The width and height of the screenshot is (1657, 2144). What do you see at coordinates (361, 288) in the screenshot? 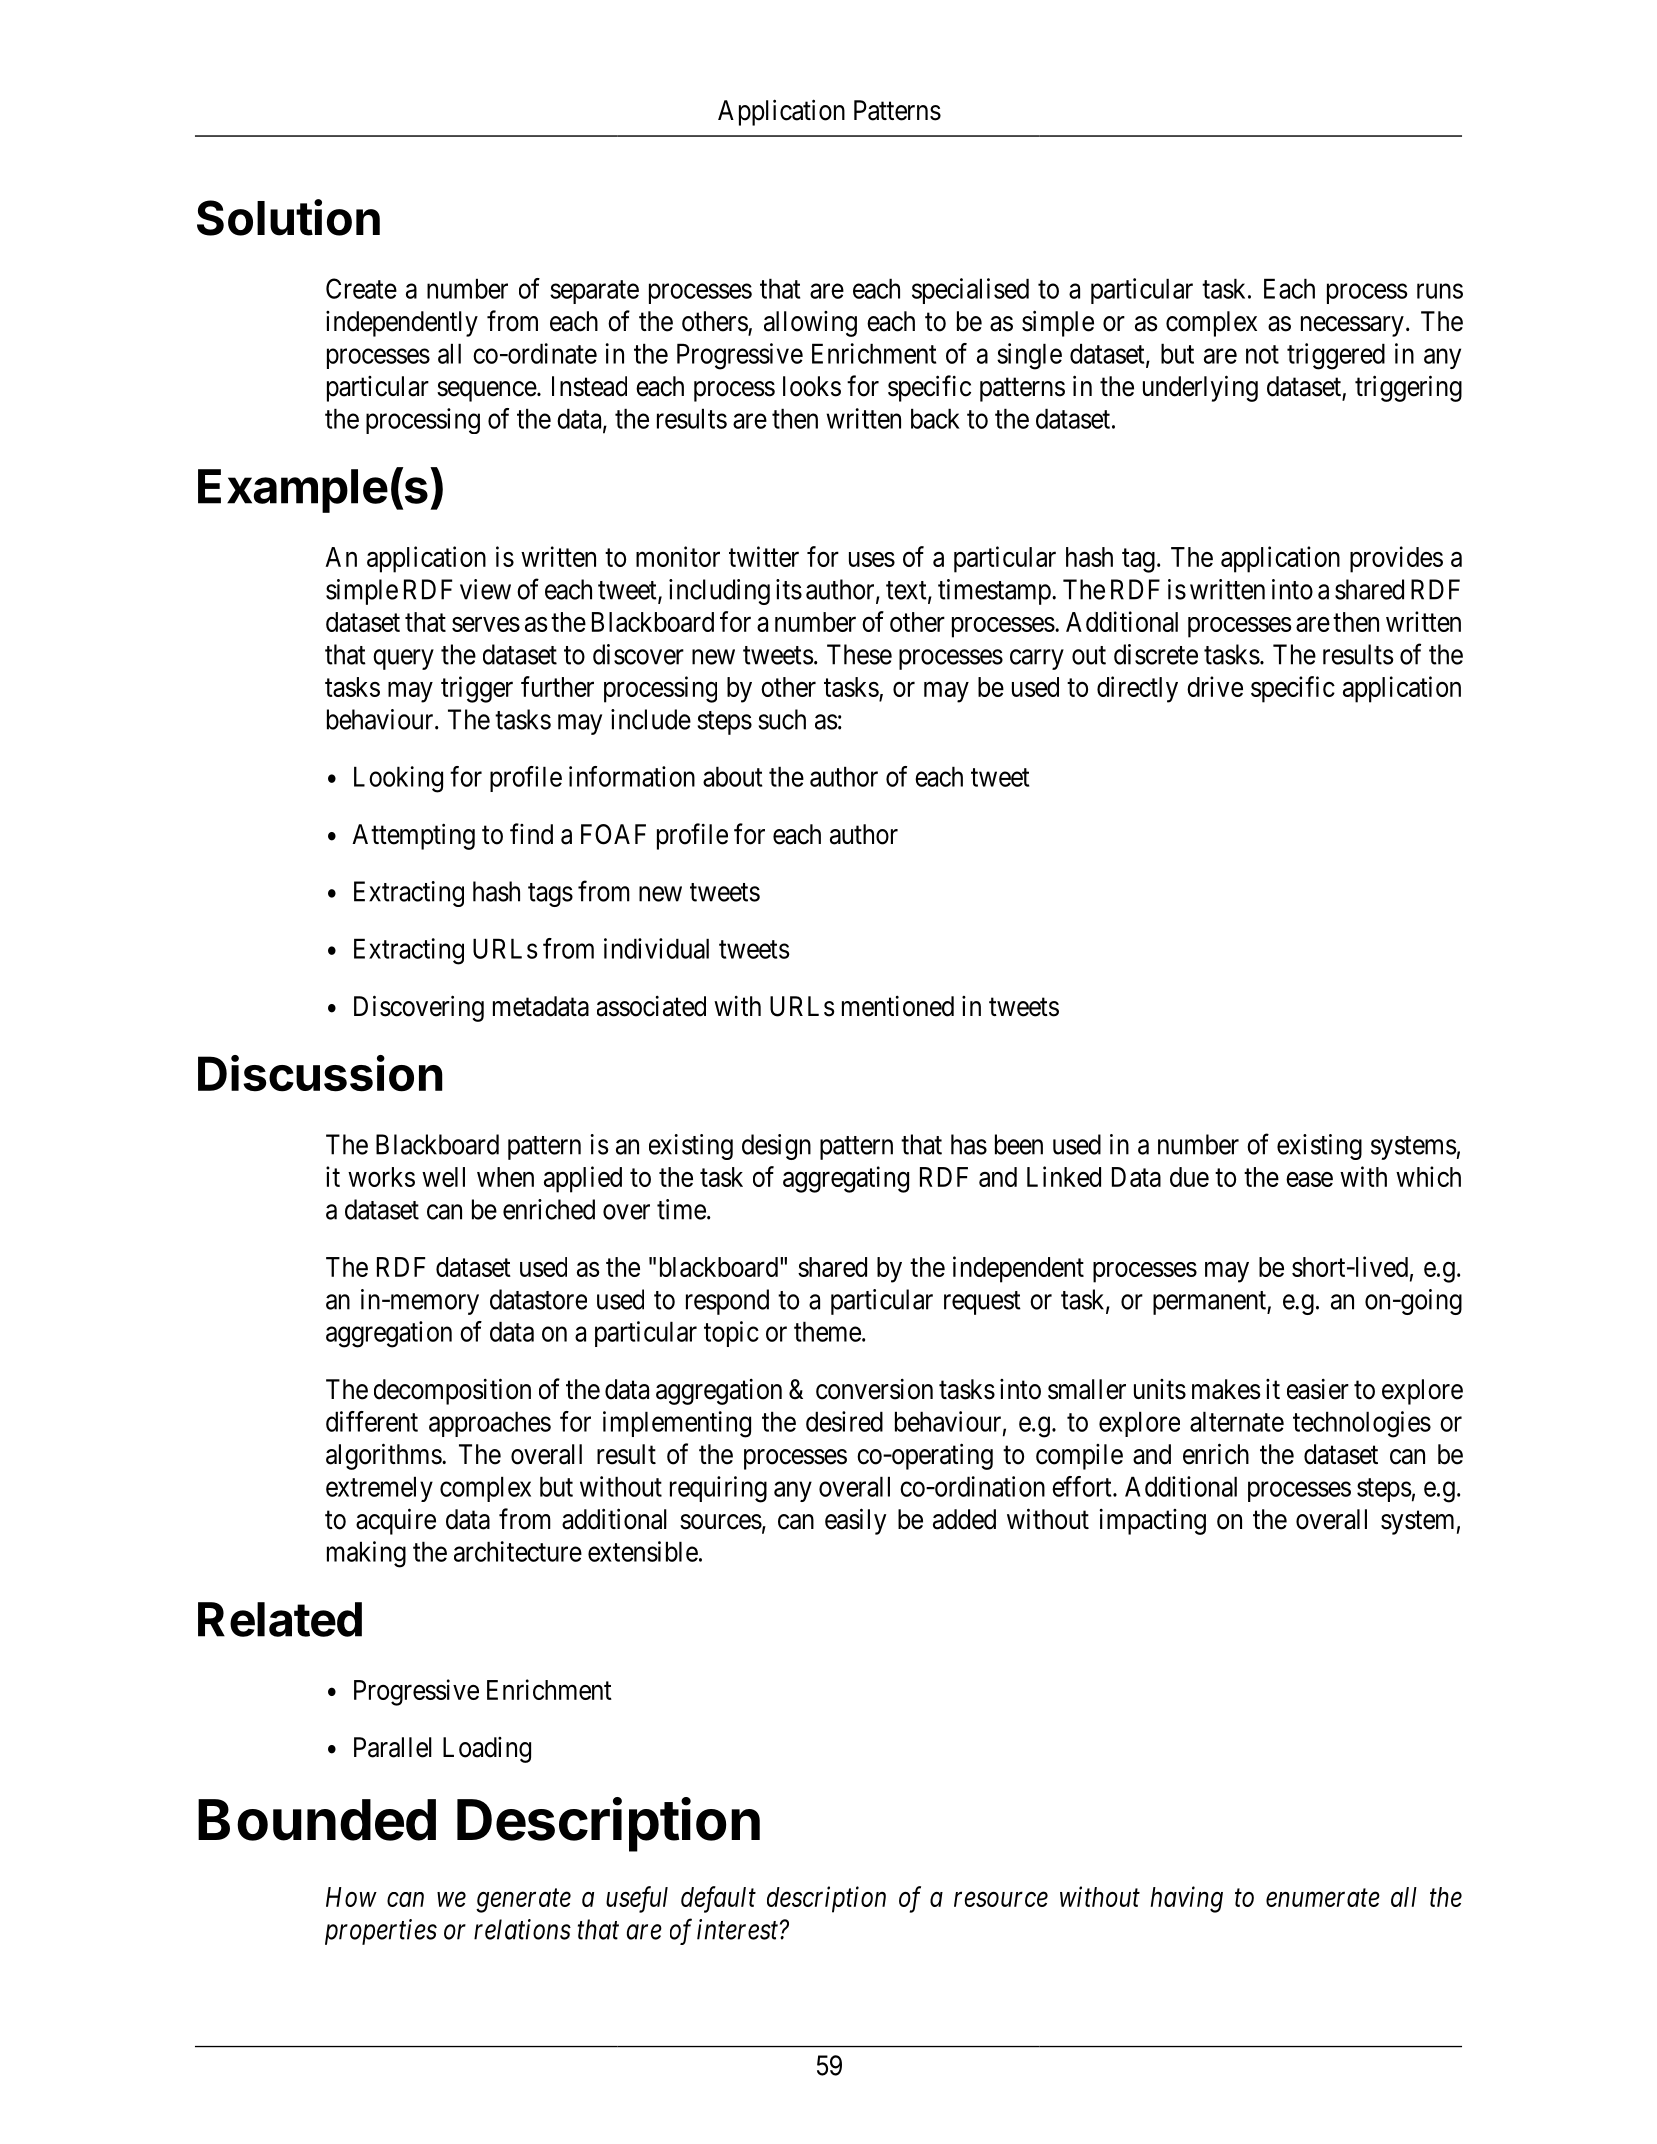
I see `Create` at bounding box center [361, 288].
